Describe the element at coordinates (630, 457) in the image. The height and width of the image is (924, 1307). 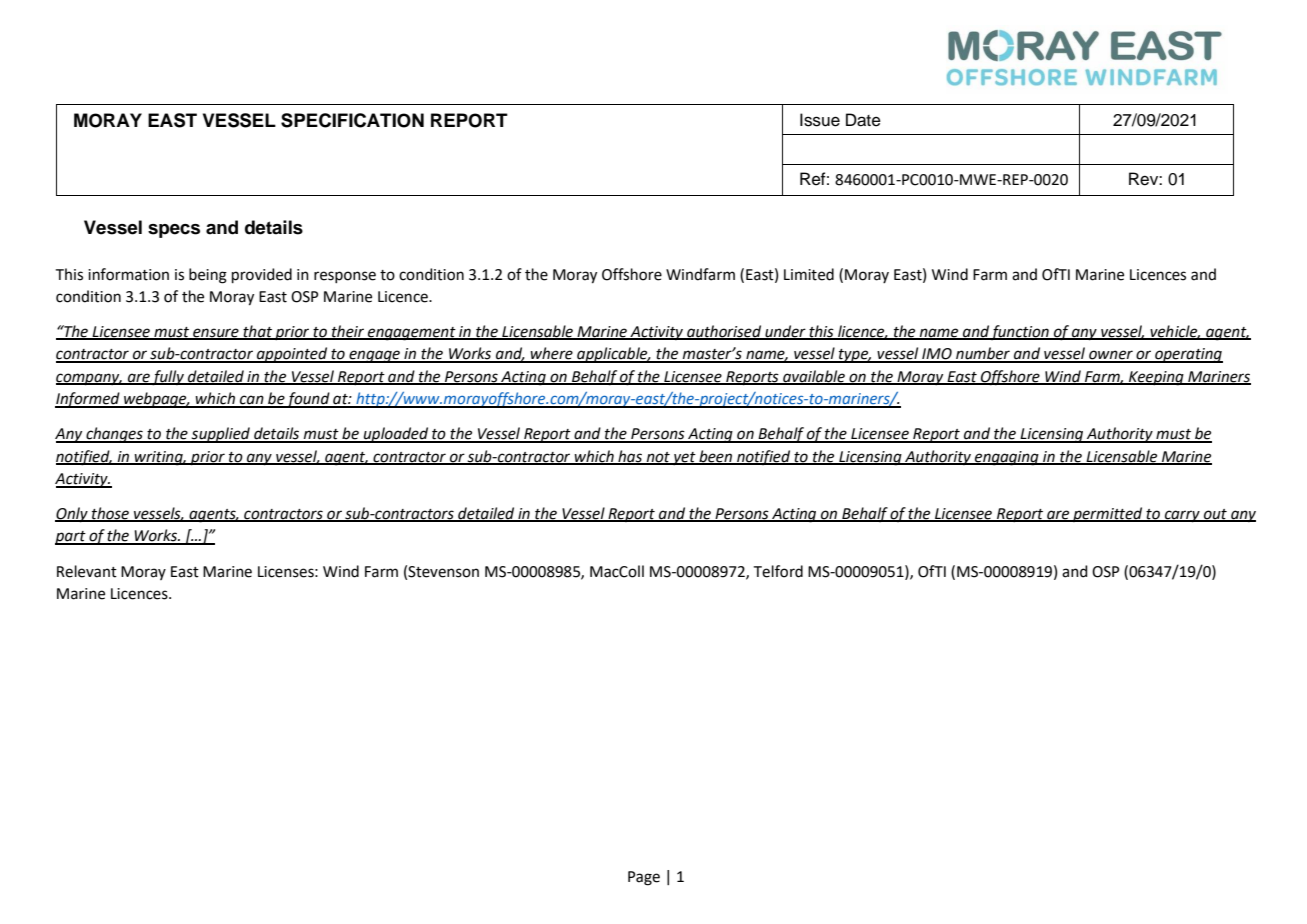
I see `has` at that location.
